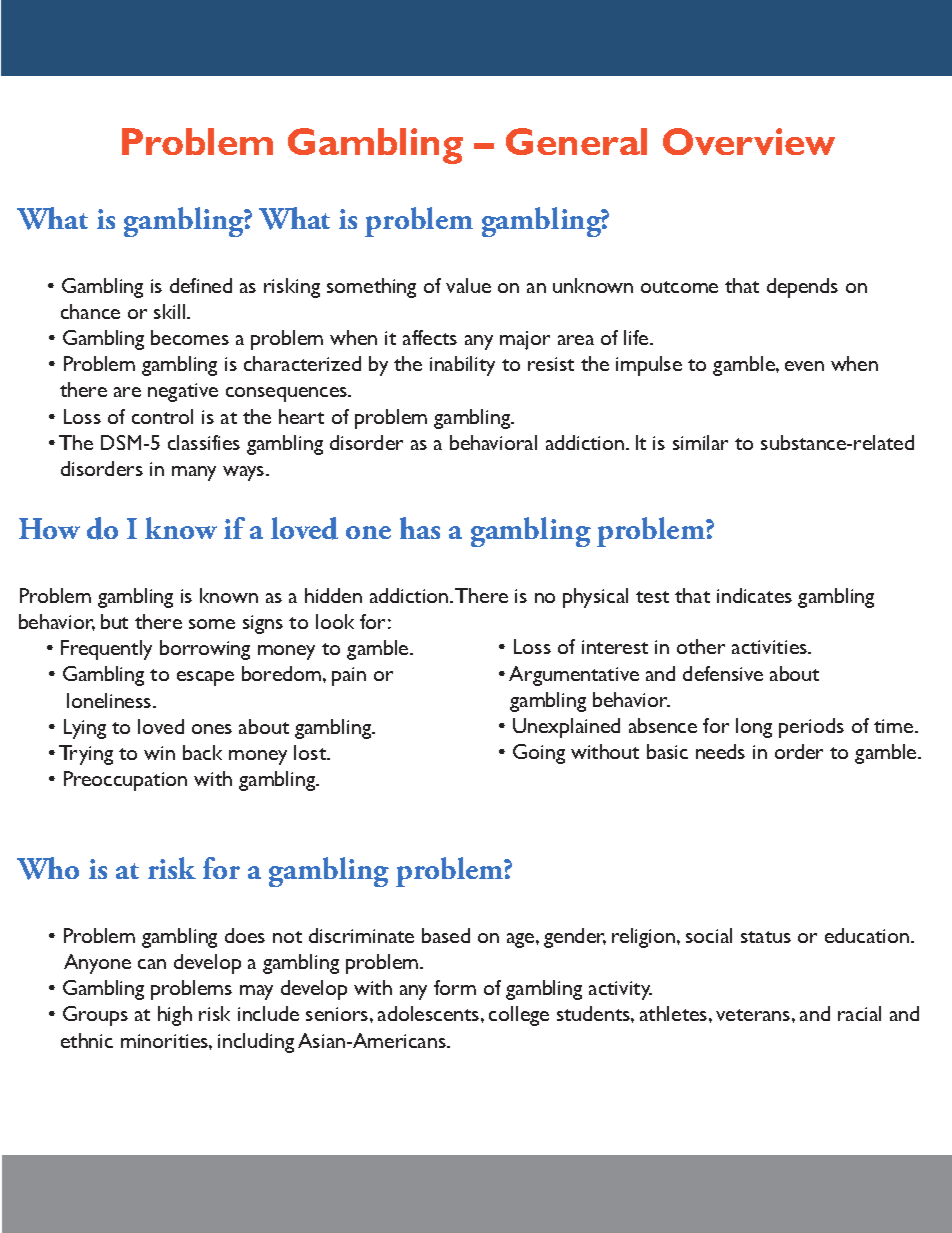 This screenshot has width=952, height=1233. Describe the element at coordinates (420, 528) in the screenshot. I see `has` at that location.
